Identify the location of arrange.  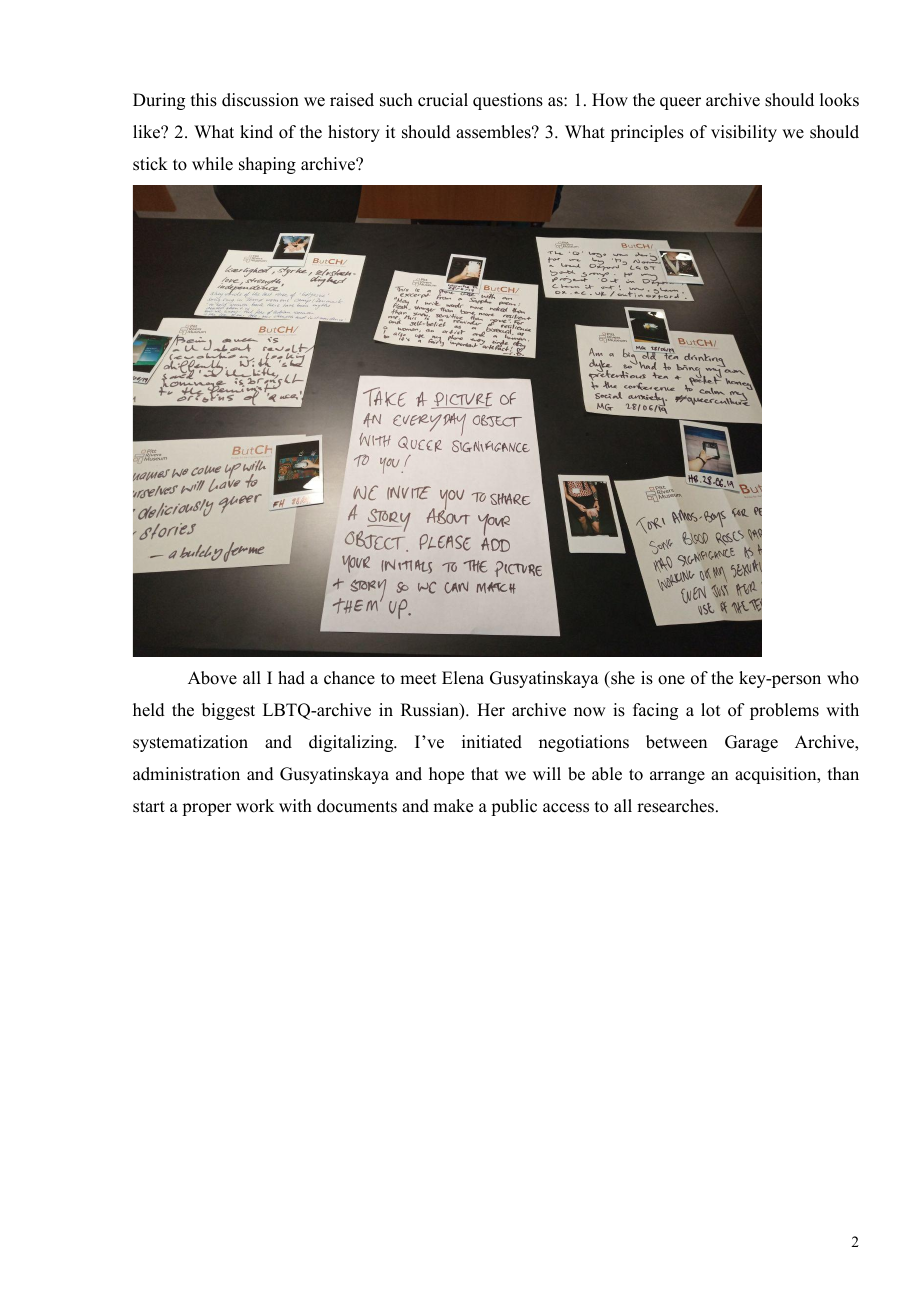
(677, 777).
